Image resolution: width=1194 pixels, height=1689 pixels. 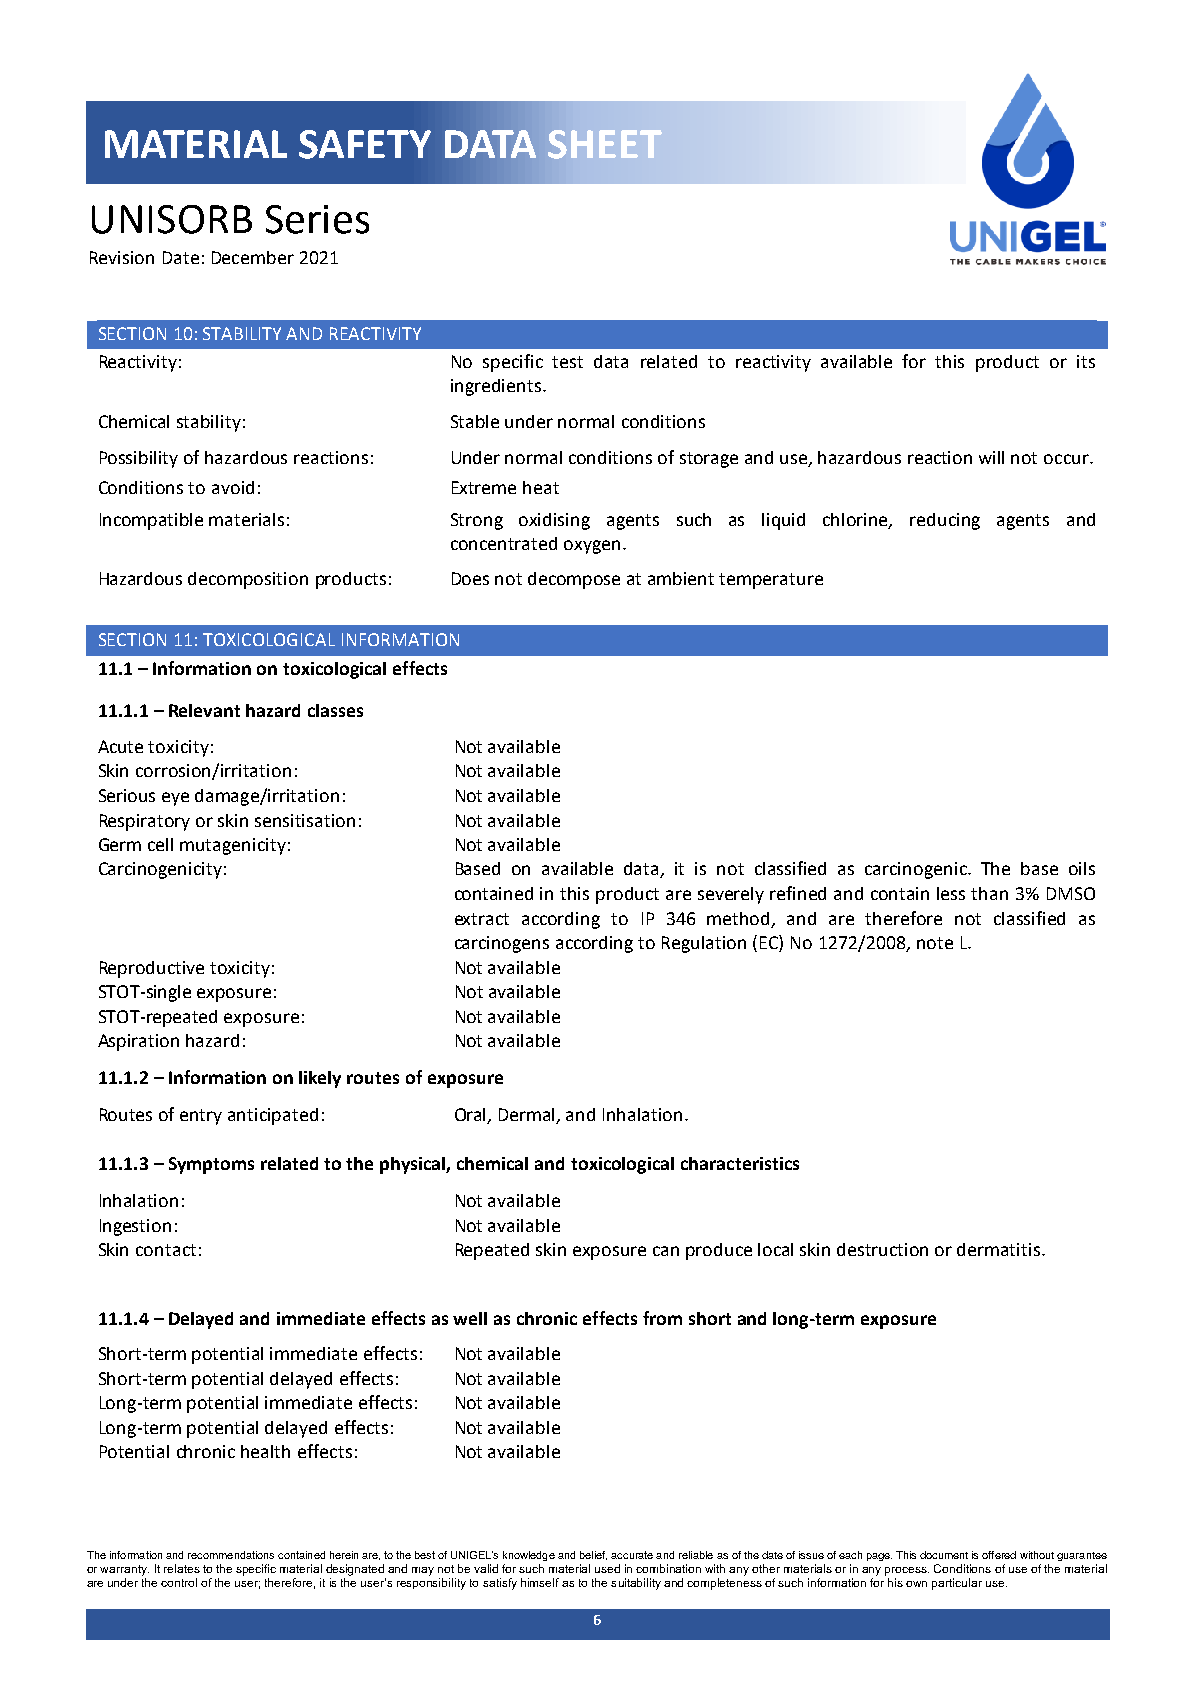 I want to click on SHEET, so click(x=605, y=144).
